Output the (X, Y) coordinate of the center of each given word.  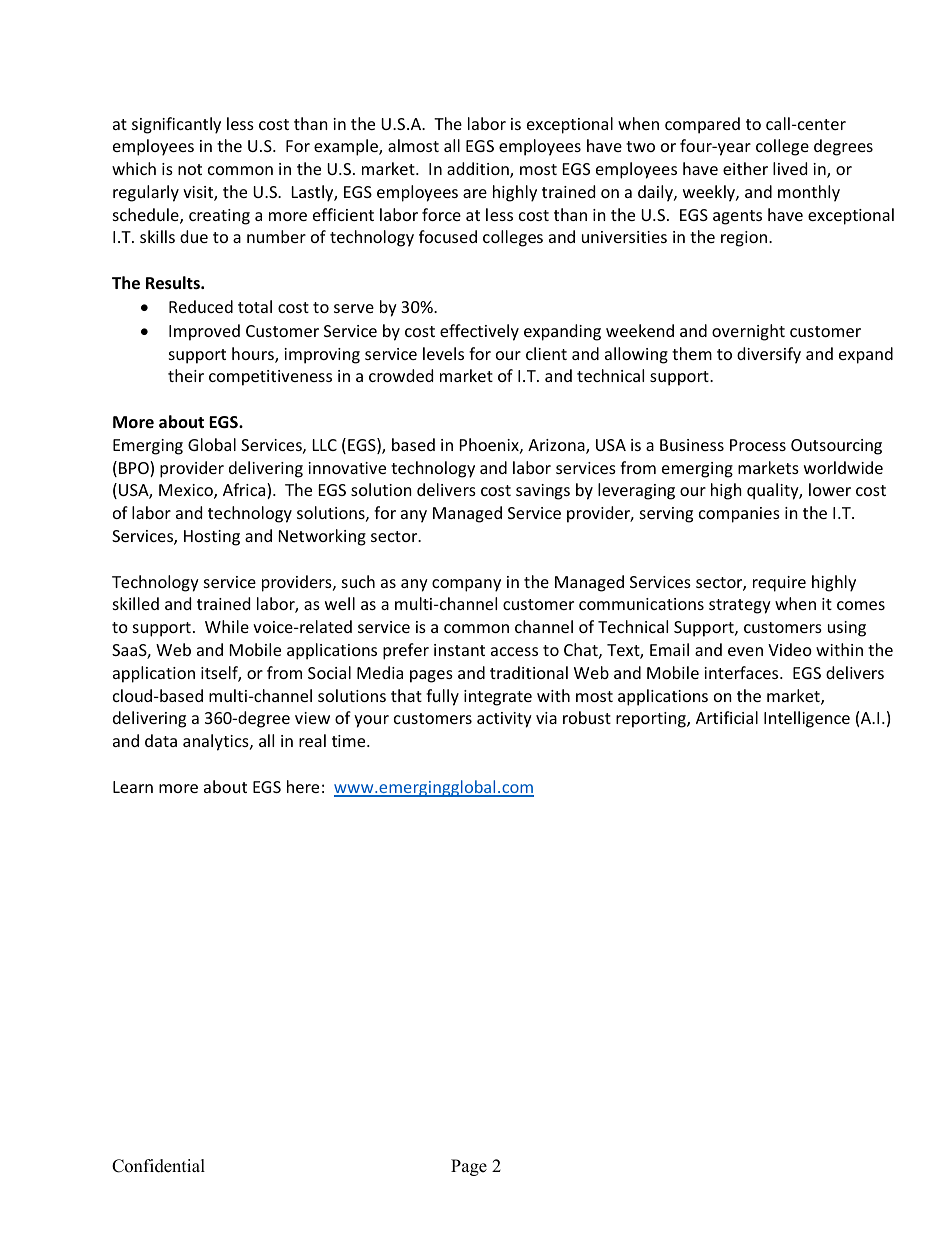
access (514, 651)
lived (790, 168)
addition (479, 170)
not (190, 169)
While (227, 626)
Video (790, 649)
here (303, 786)
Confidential (158, 1166)
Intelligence (807, 719)
